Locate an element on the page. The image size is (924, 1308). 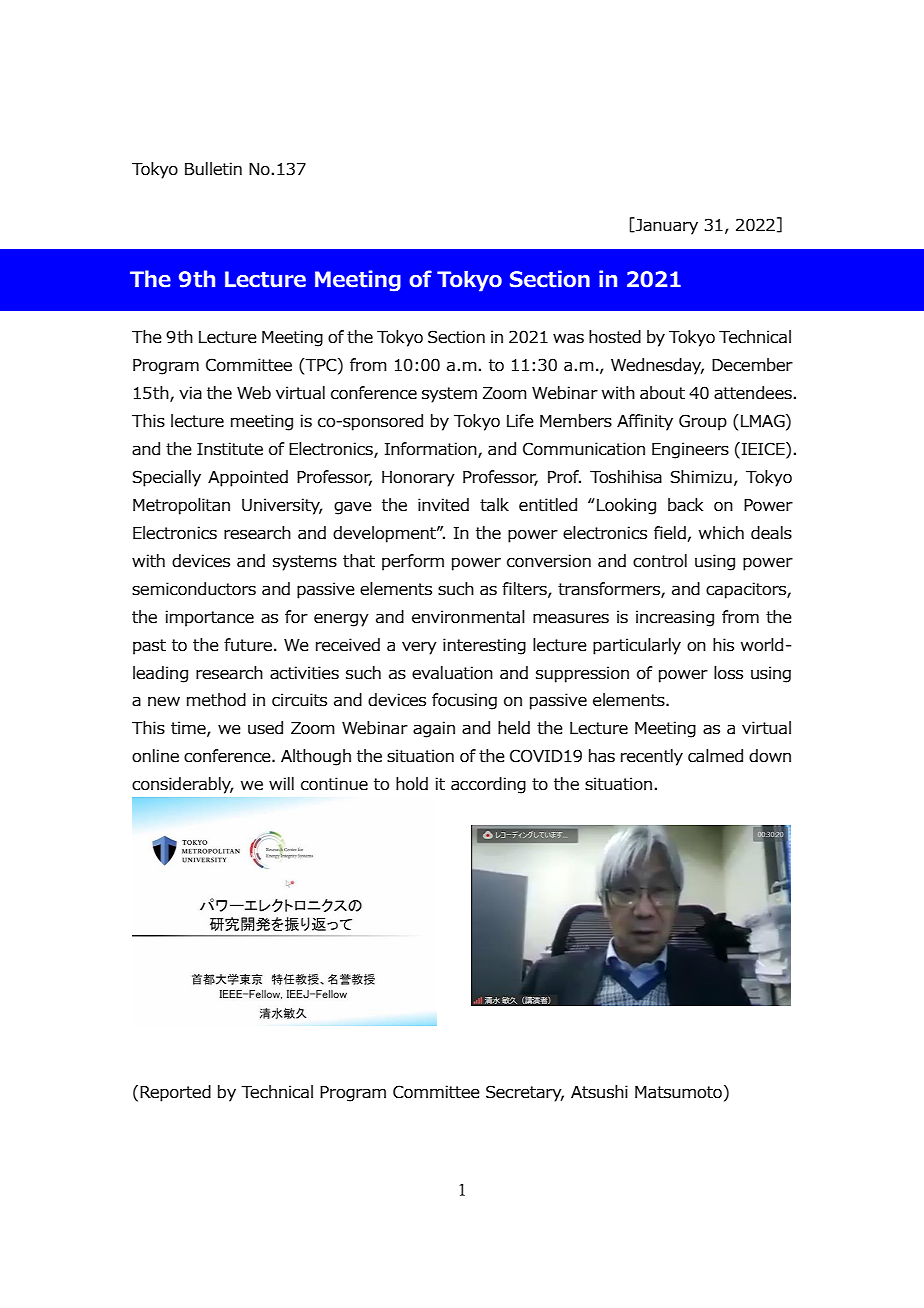
Reported is located at coordinates (175, 1093).
